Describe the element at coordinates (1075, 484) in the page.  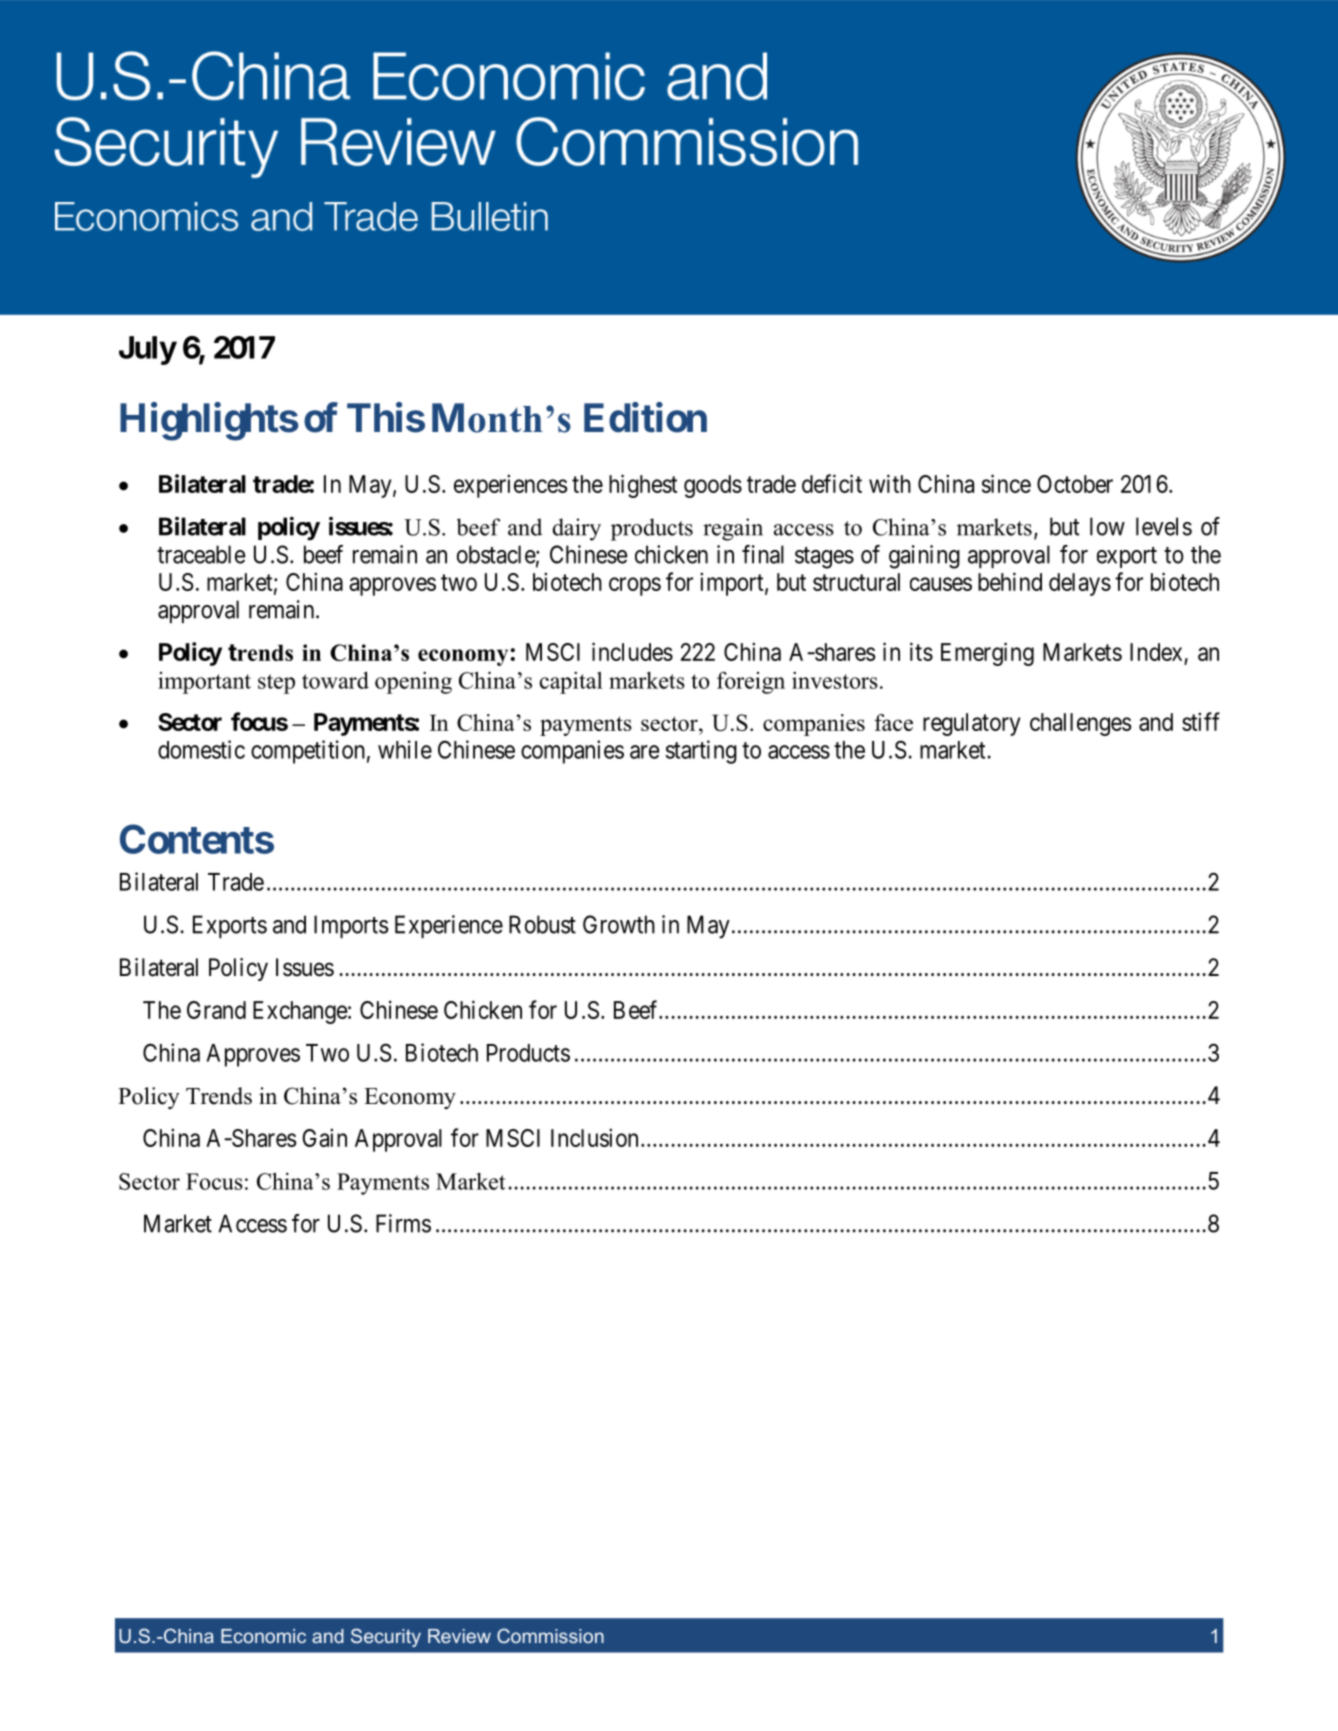
I see `October` at that location.
